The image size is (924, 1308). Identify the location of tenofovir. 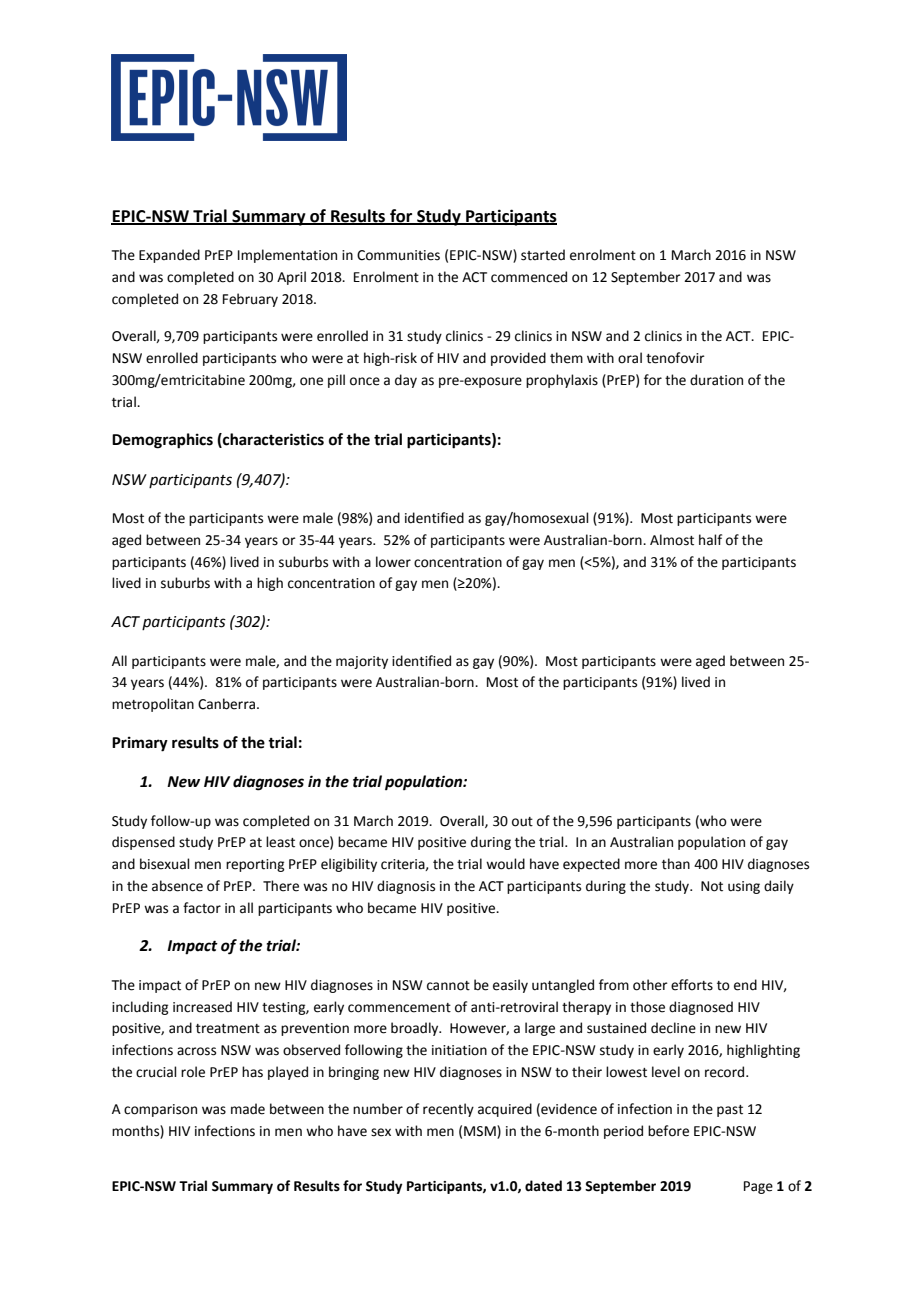
(675, 358).
